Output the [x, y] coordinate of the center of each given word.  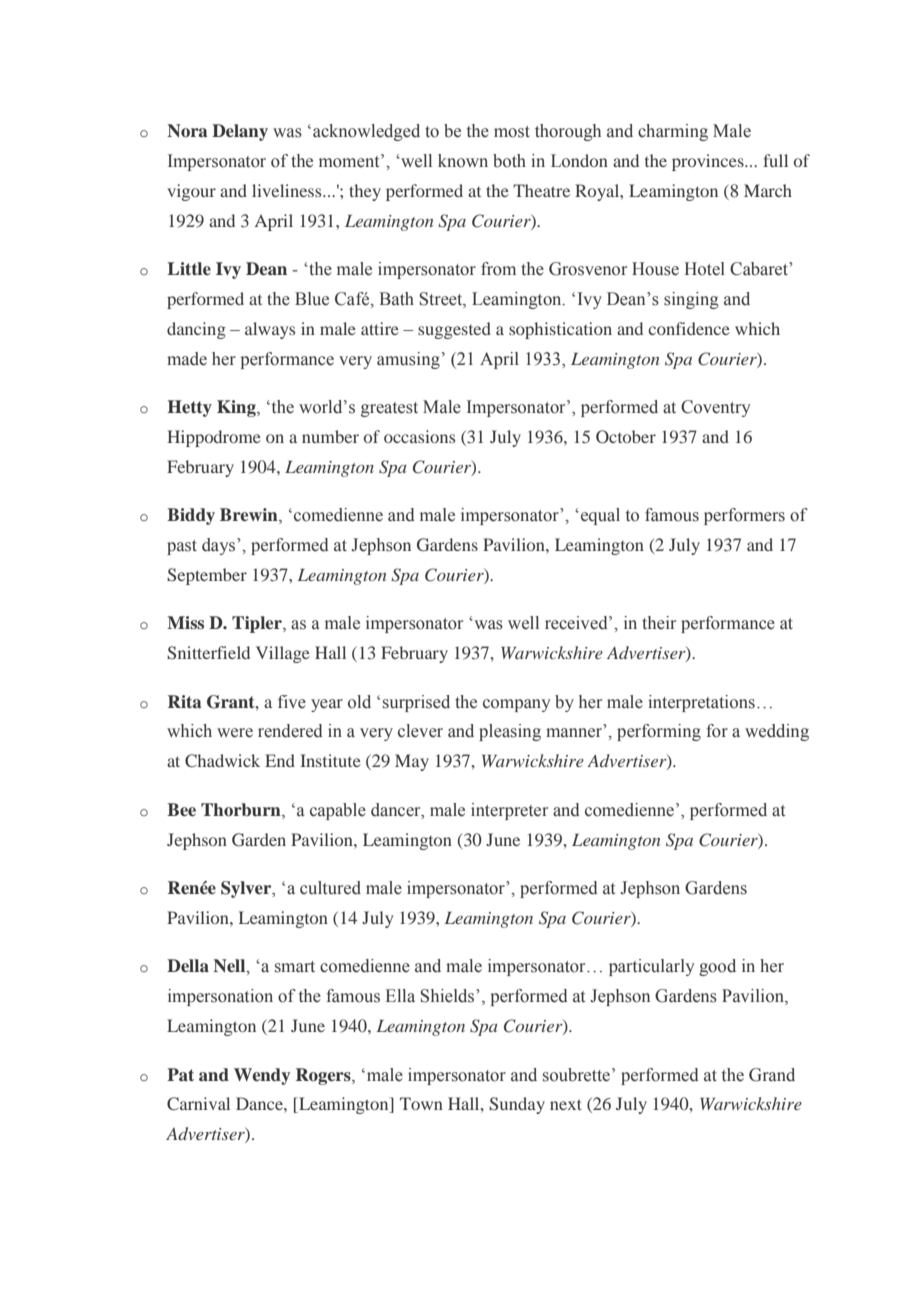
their [659, 623]
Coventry [715, 408]
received [577, 623]
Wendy [262, 1076]
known [463, 161]
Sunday [517, 1105]
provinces [709, 162]
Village [283, 654]
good [717, 967]
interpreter [509, 811]
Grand [772, 1075]
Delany [240, 132]
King [237, 408]
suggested [454, 330]
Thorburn [242, 810]
